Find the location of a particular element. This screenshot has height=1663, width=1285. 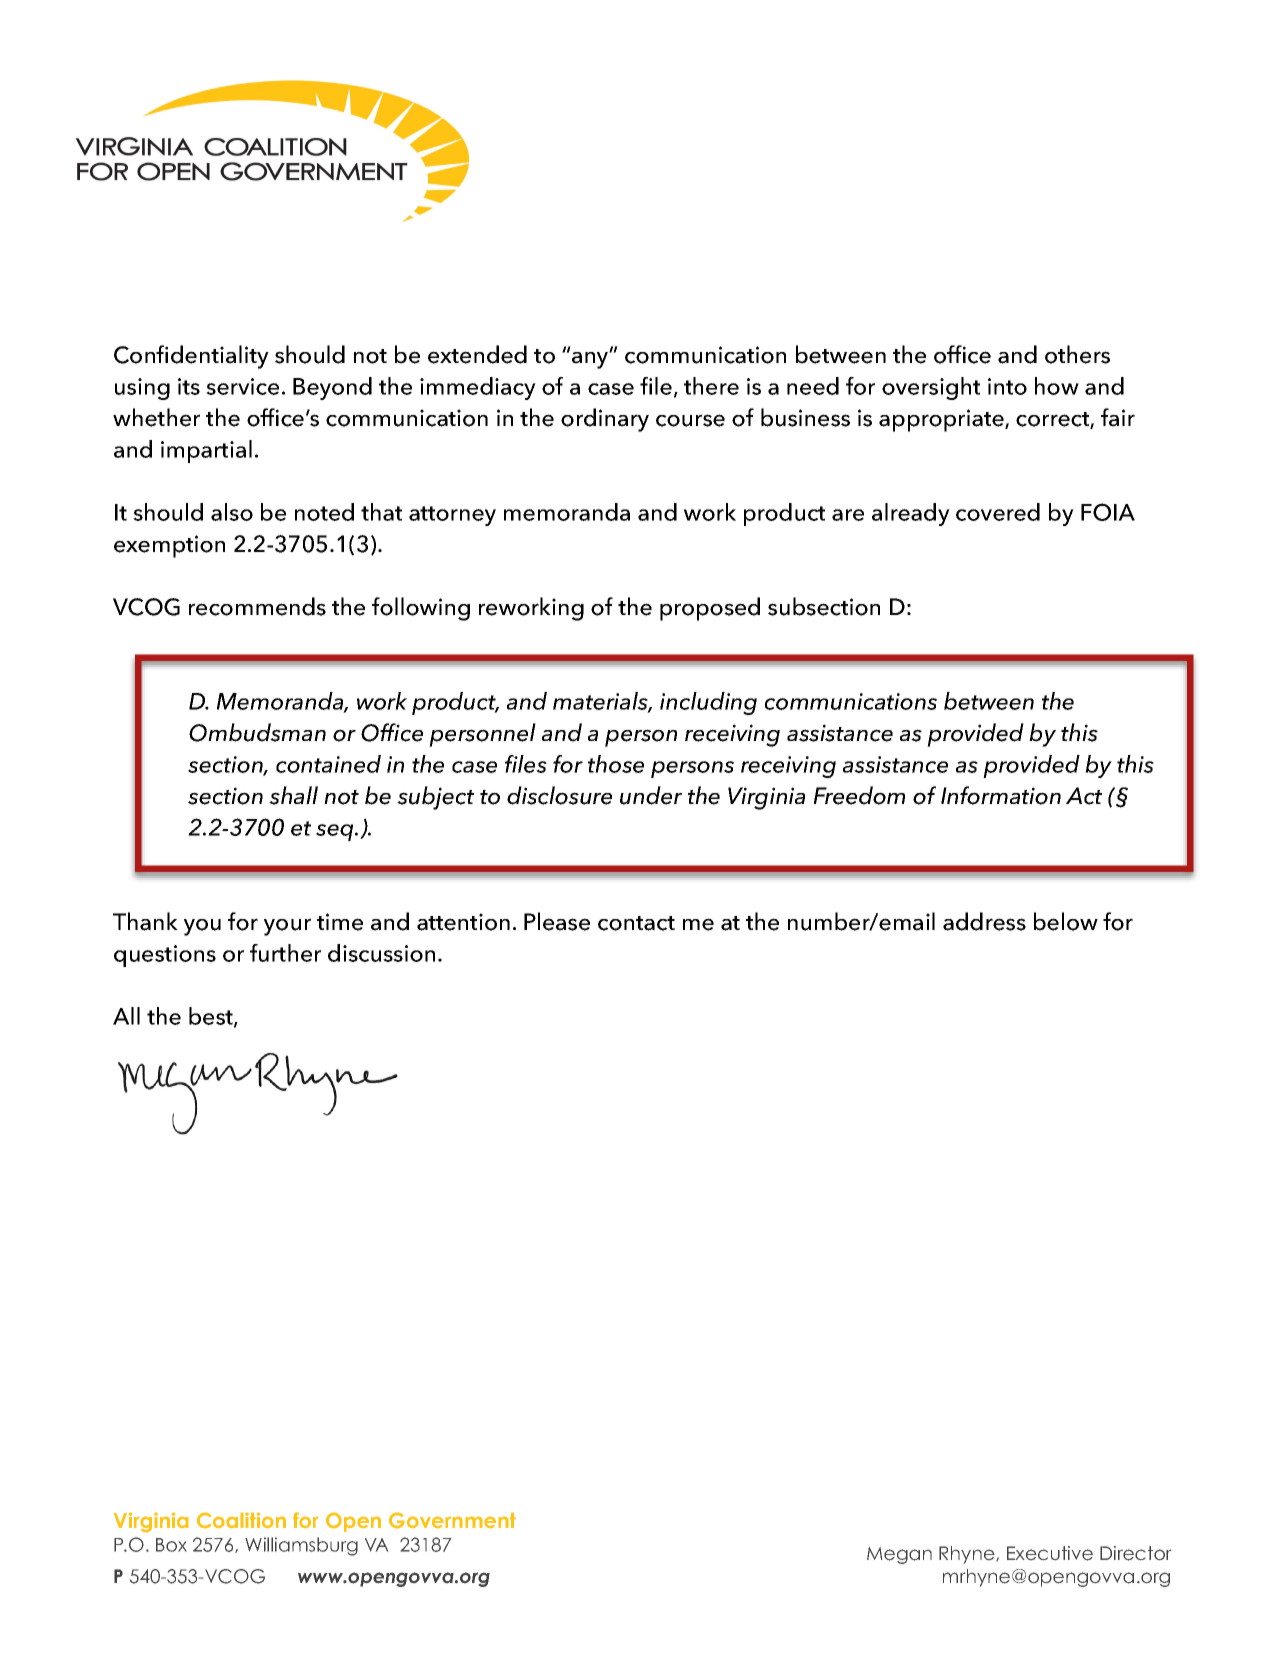

further is located at coordinates (285, 953).
